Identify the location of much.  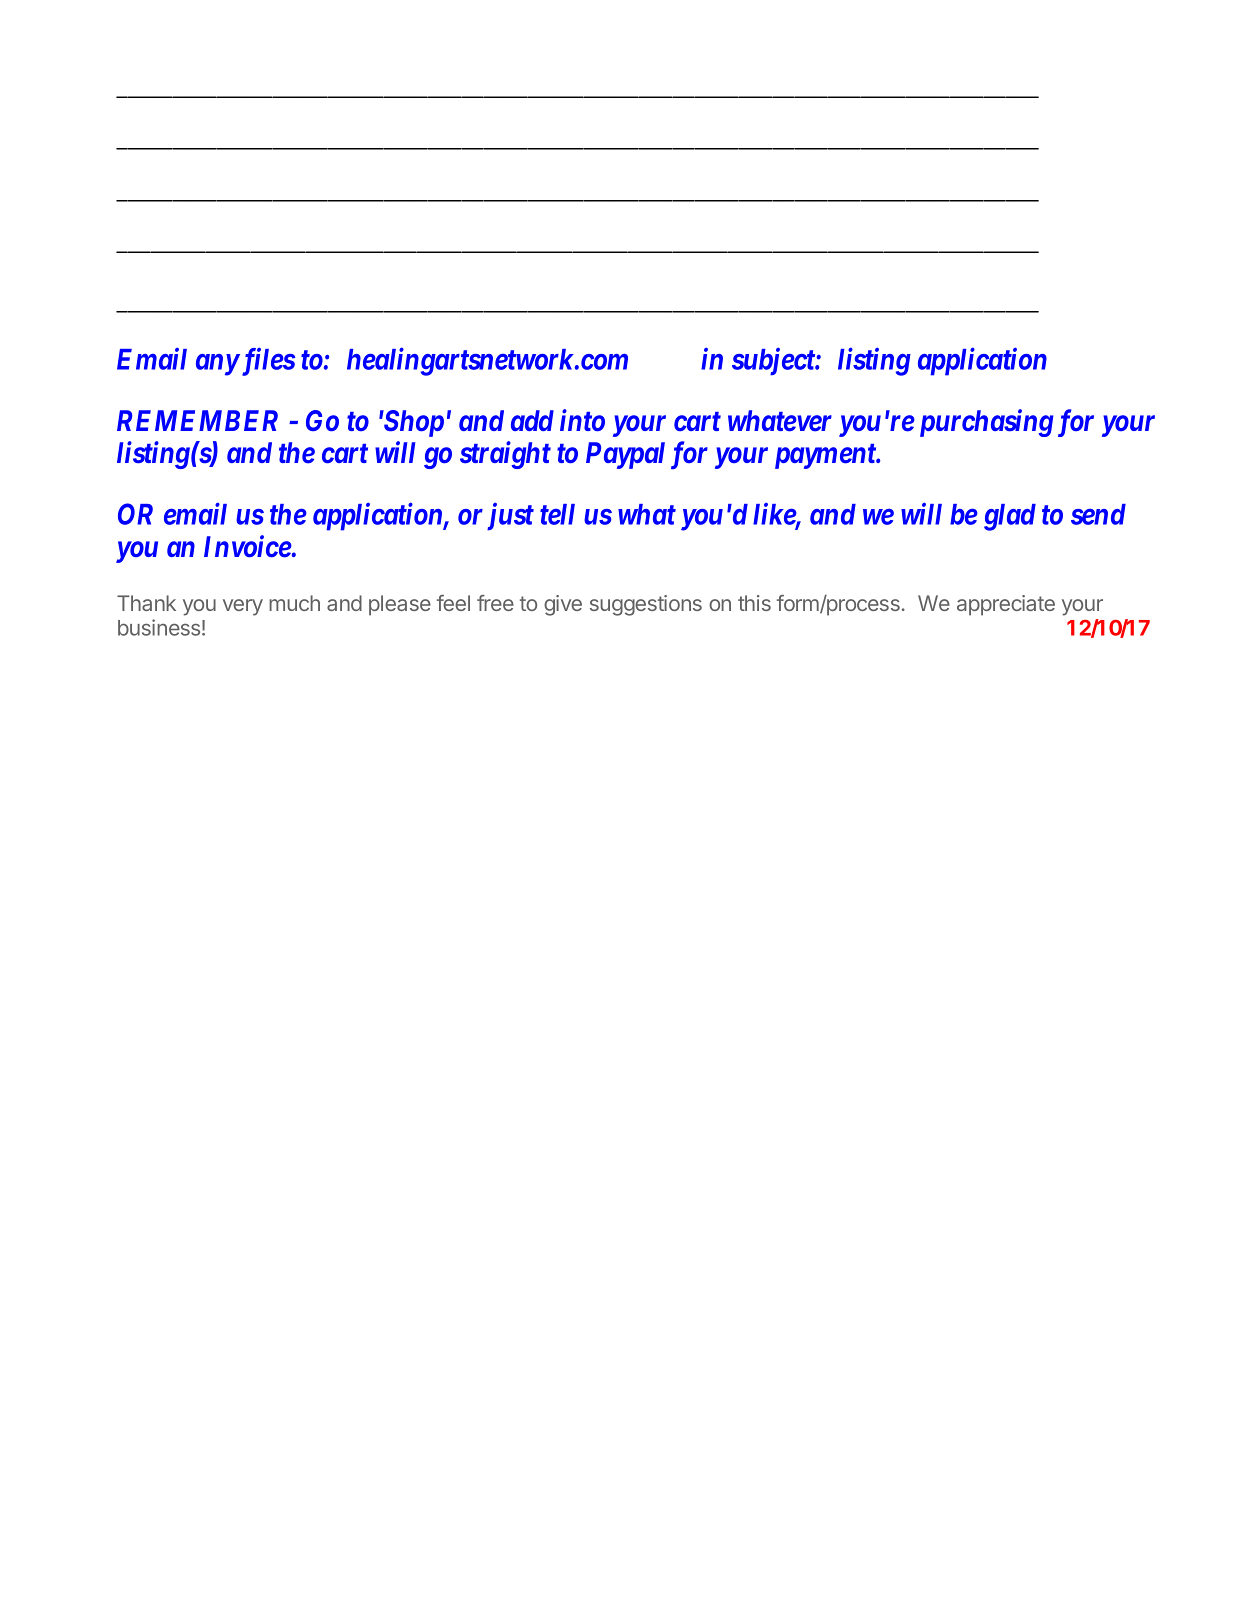
(294, 603).
